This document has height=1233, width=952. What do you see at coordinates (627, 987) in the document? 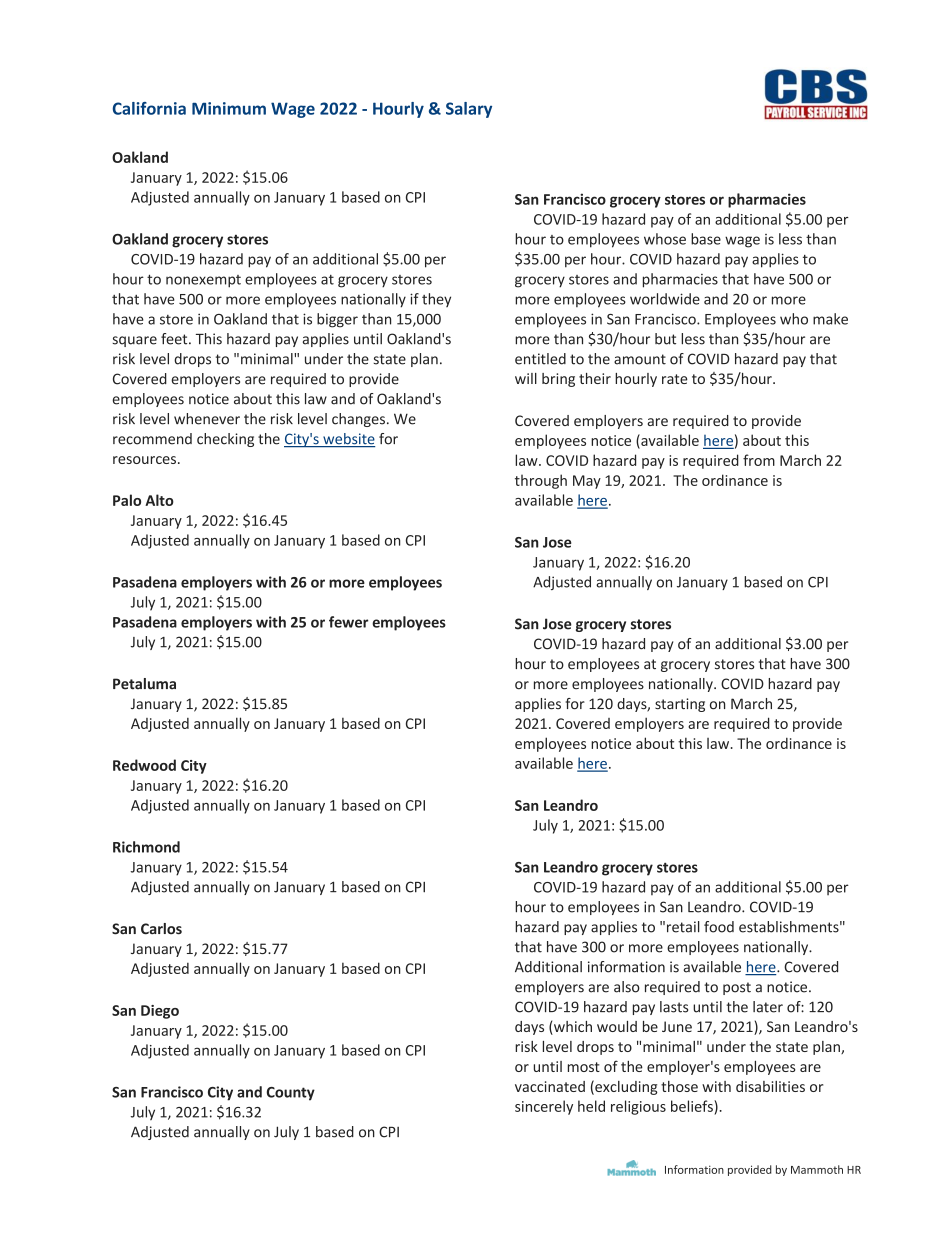
I see `also` at bounding box center [627, 987].
